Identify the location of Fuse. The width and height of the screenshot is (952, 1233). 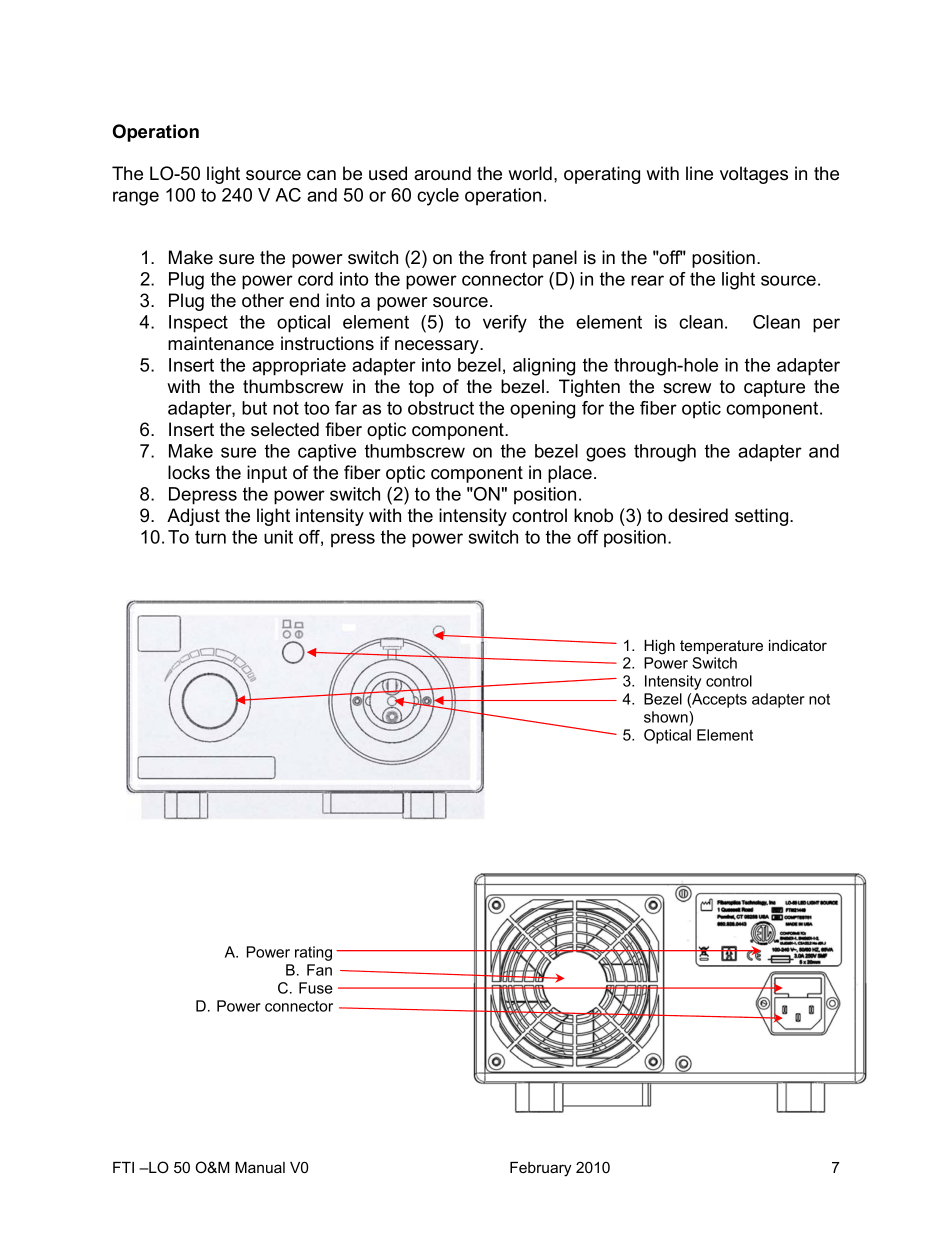
(316, 988).
